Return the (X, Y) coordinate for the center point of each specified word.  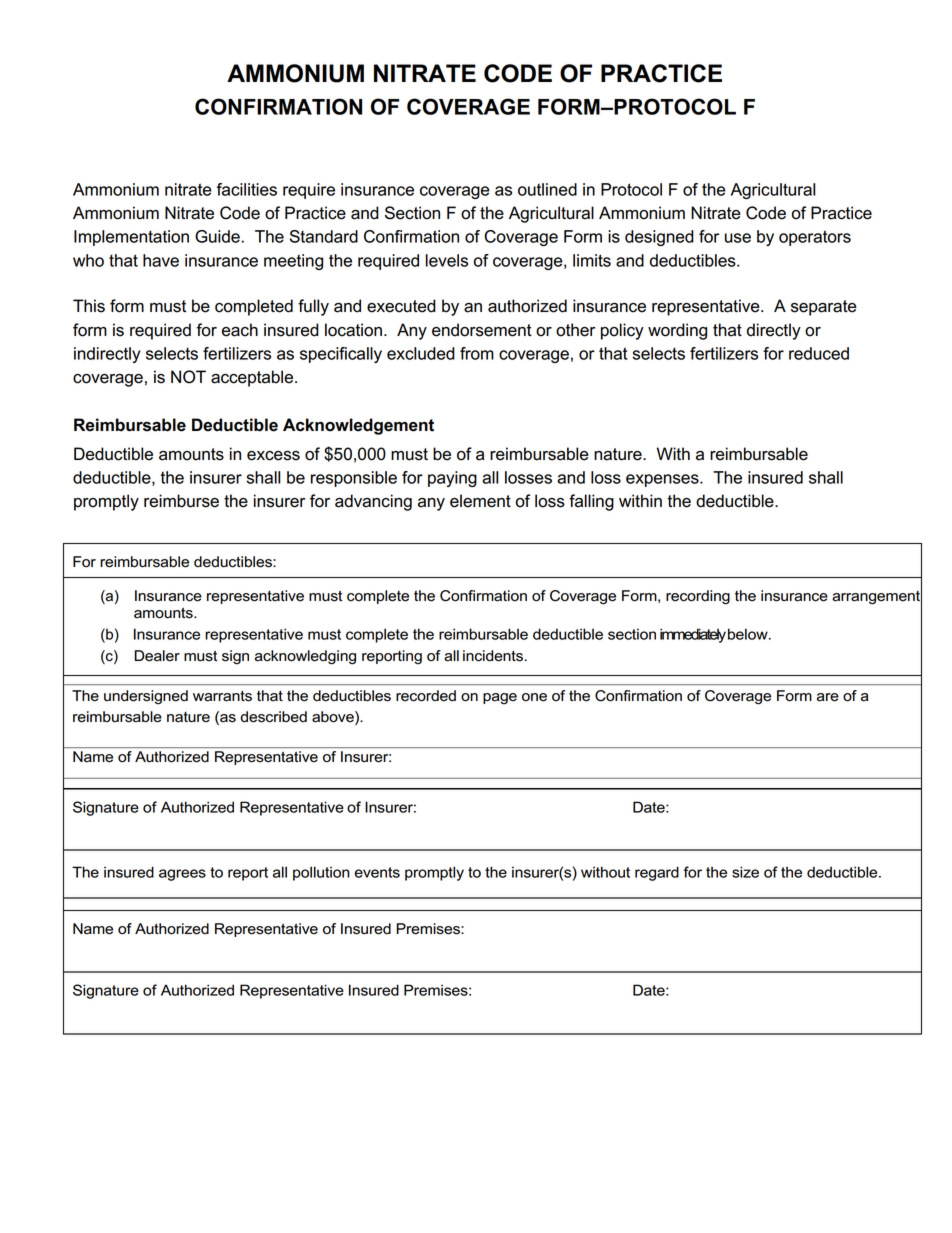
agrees (182, 875)
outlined (547, 189)
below (749, 634)
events (377, 872)
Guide (217, 236)
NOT (188, 377)
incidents (493, 656)
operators (815, 238)
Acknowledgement (358, 426)
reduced (819, 353)
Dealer (157, 656)
